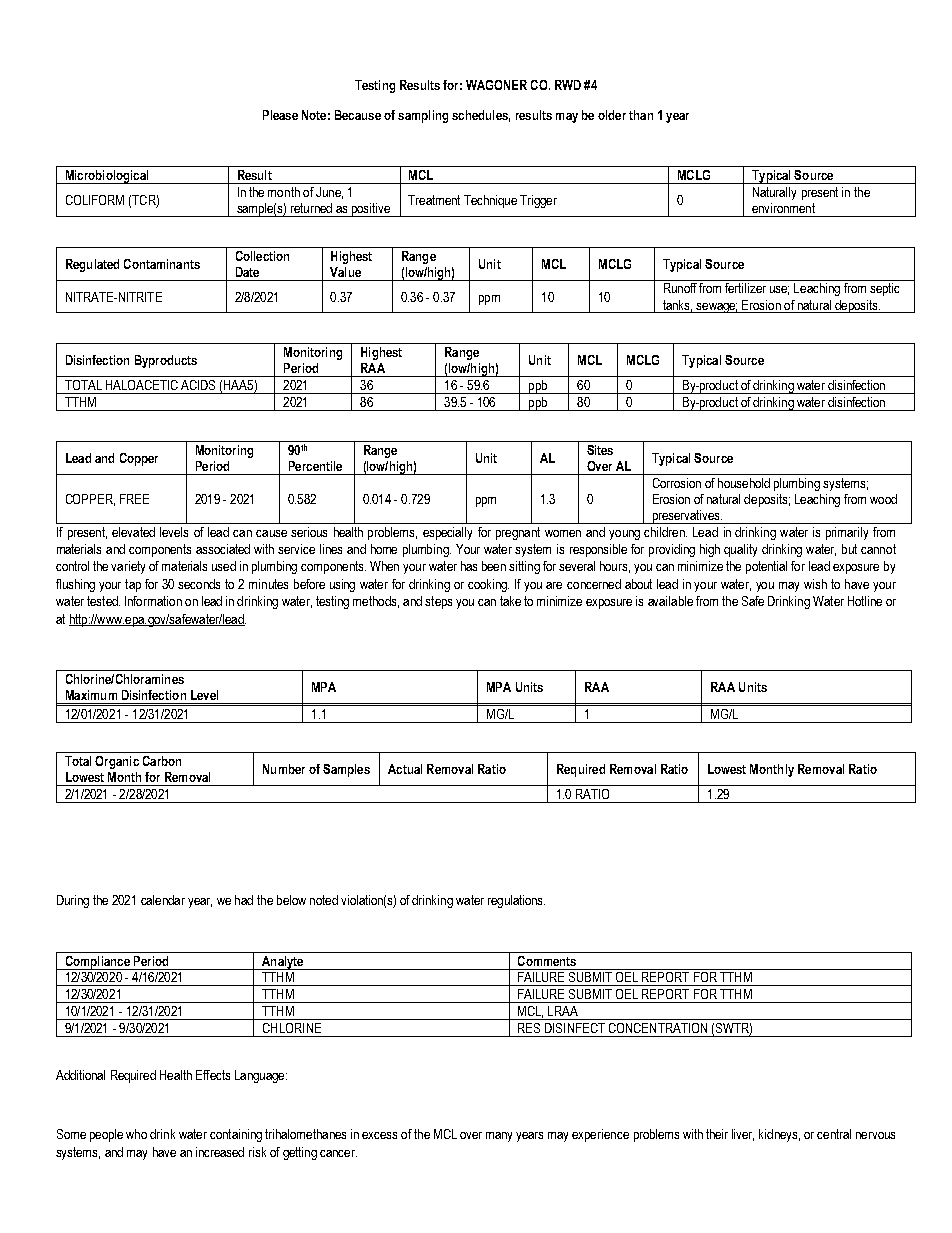 The image size is (952, 1233). Describe the element at coordinates (716, 308) in the document. I see `sewage` at that location.
